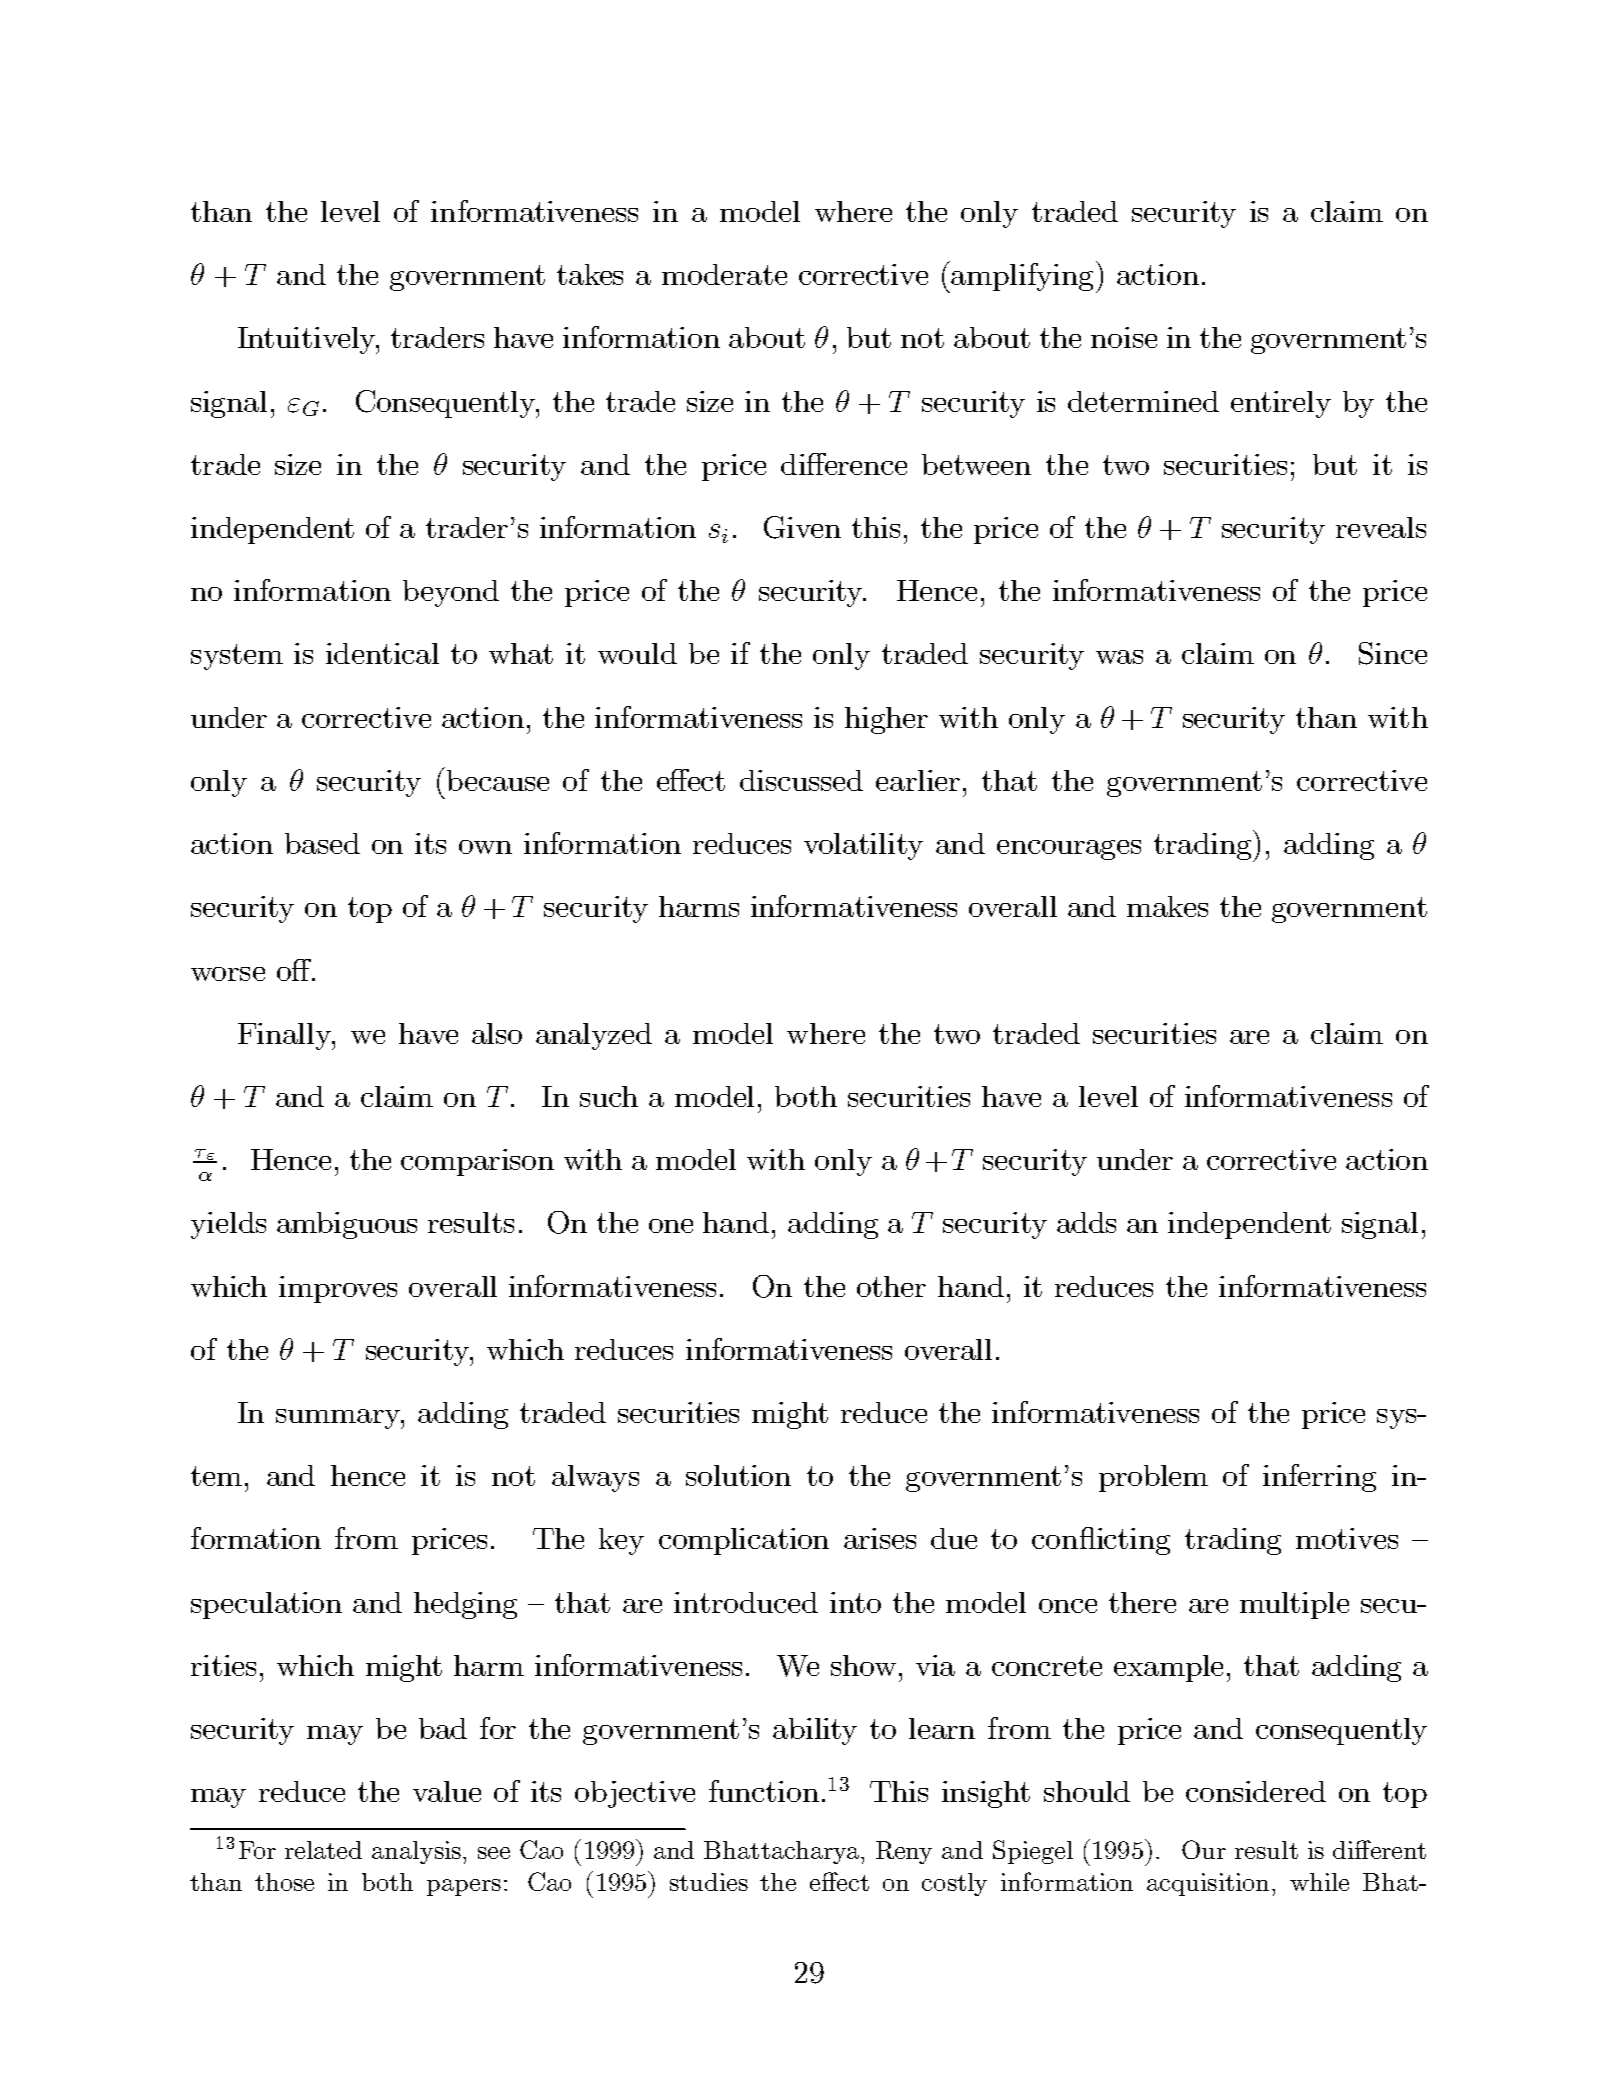  What do you see at coordinates (724, 274) in the page?
I see `moderate` at bounding box center [724, 274].
